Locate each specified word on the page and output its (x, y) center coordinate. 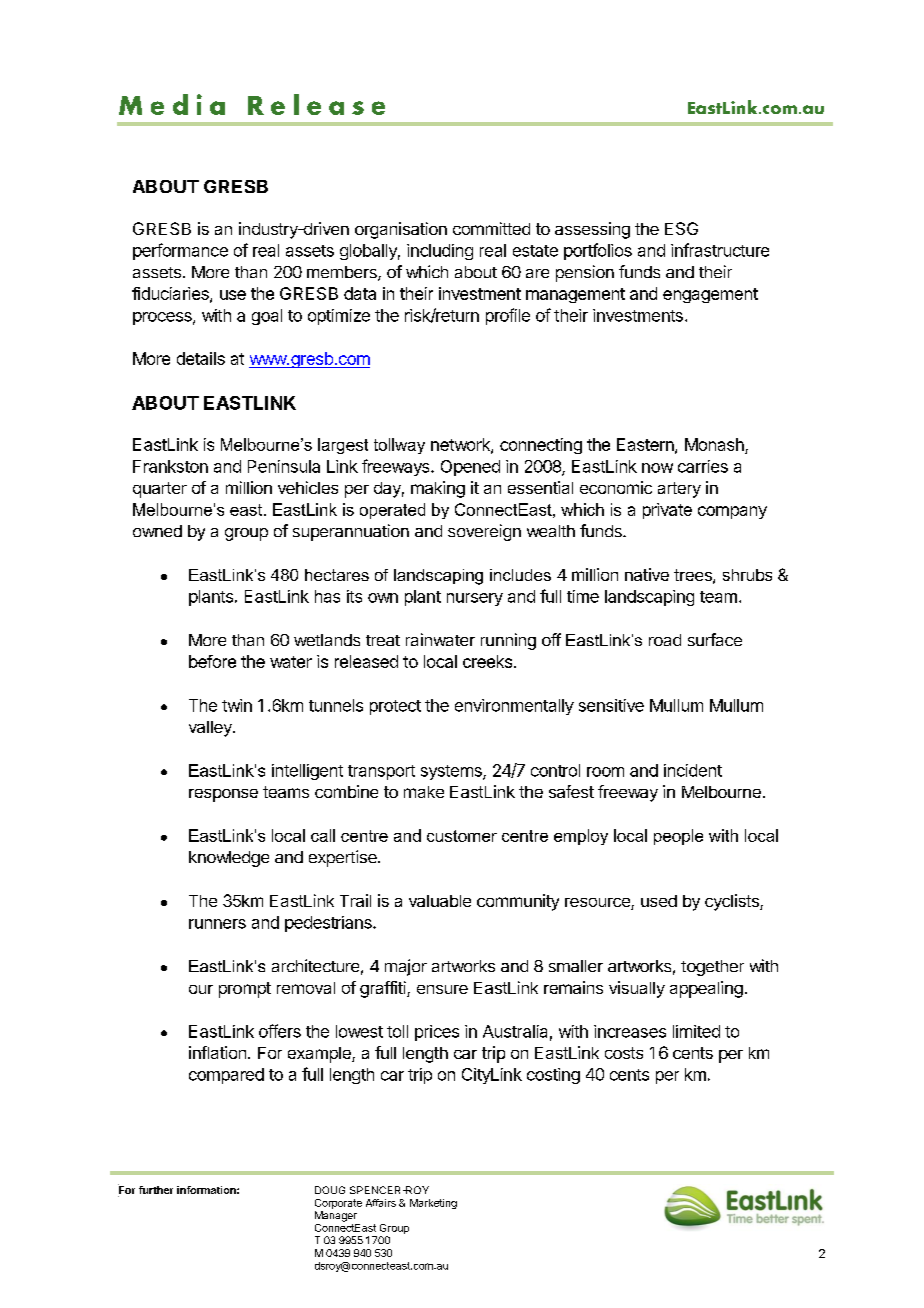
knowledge (229, 859)
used (659, 901)
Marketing (433, 1204)
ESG (681, 228)
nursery (475, 599)
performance (180, 251)
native (647, 574)
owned (157, 531)
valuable (440, 901)
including (440, 252)
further (156, 1190)
